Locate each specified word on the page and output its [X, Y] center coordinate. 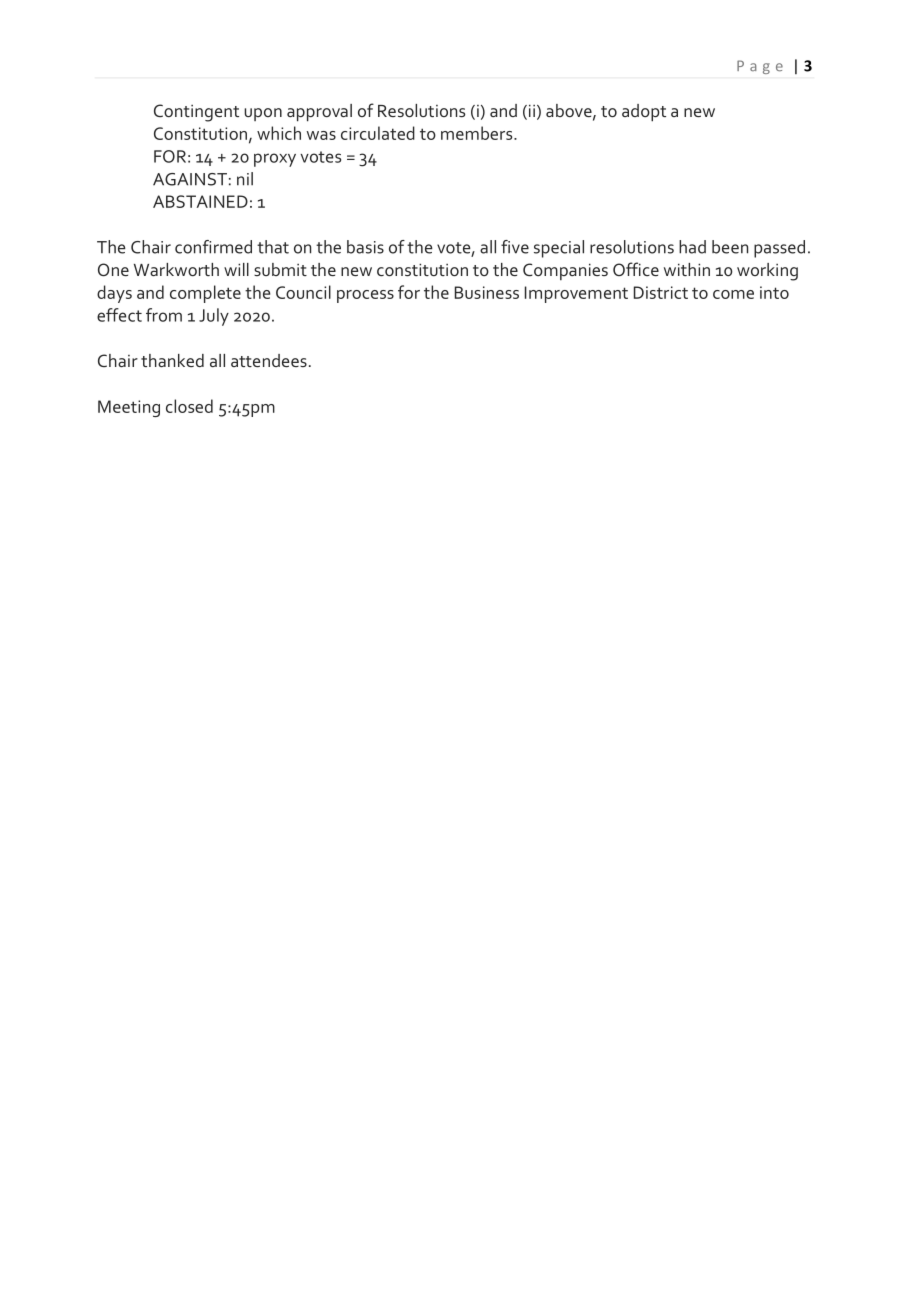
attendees [269, 360]
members [478, 133]
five [515, 247]
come [733, 294]
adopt [644, 113]
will [236, 269]
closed [189, 406]
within [687, 269]
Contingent [196, 113]
